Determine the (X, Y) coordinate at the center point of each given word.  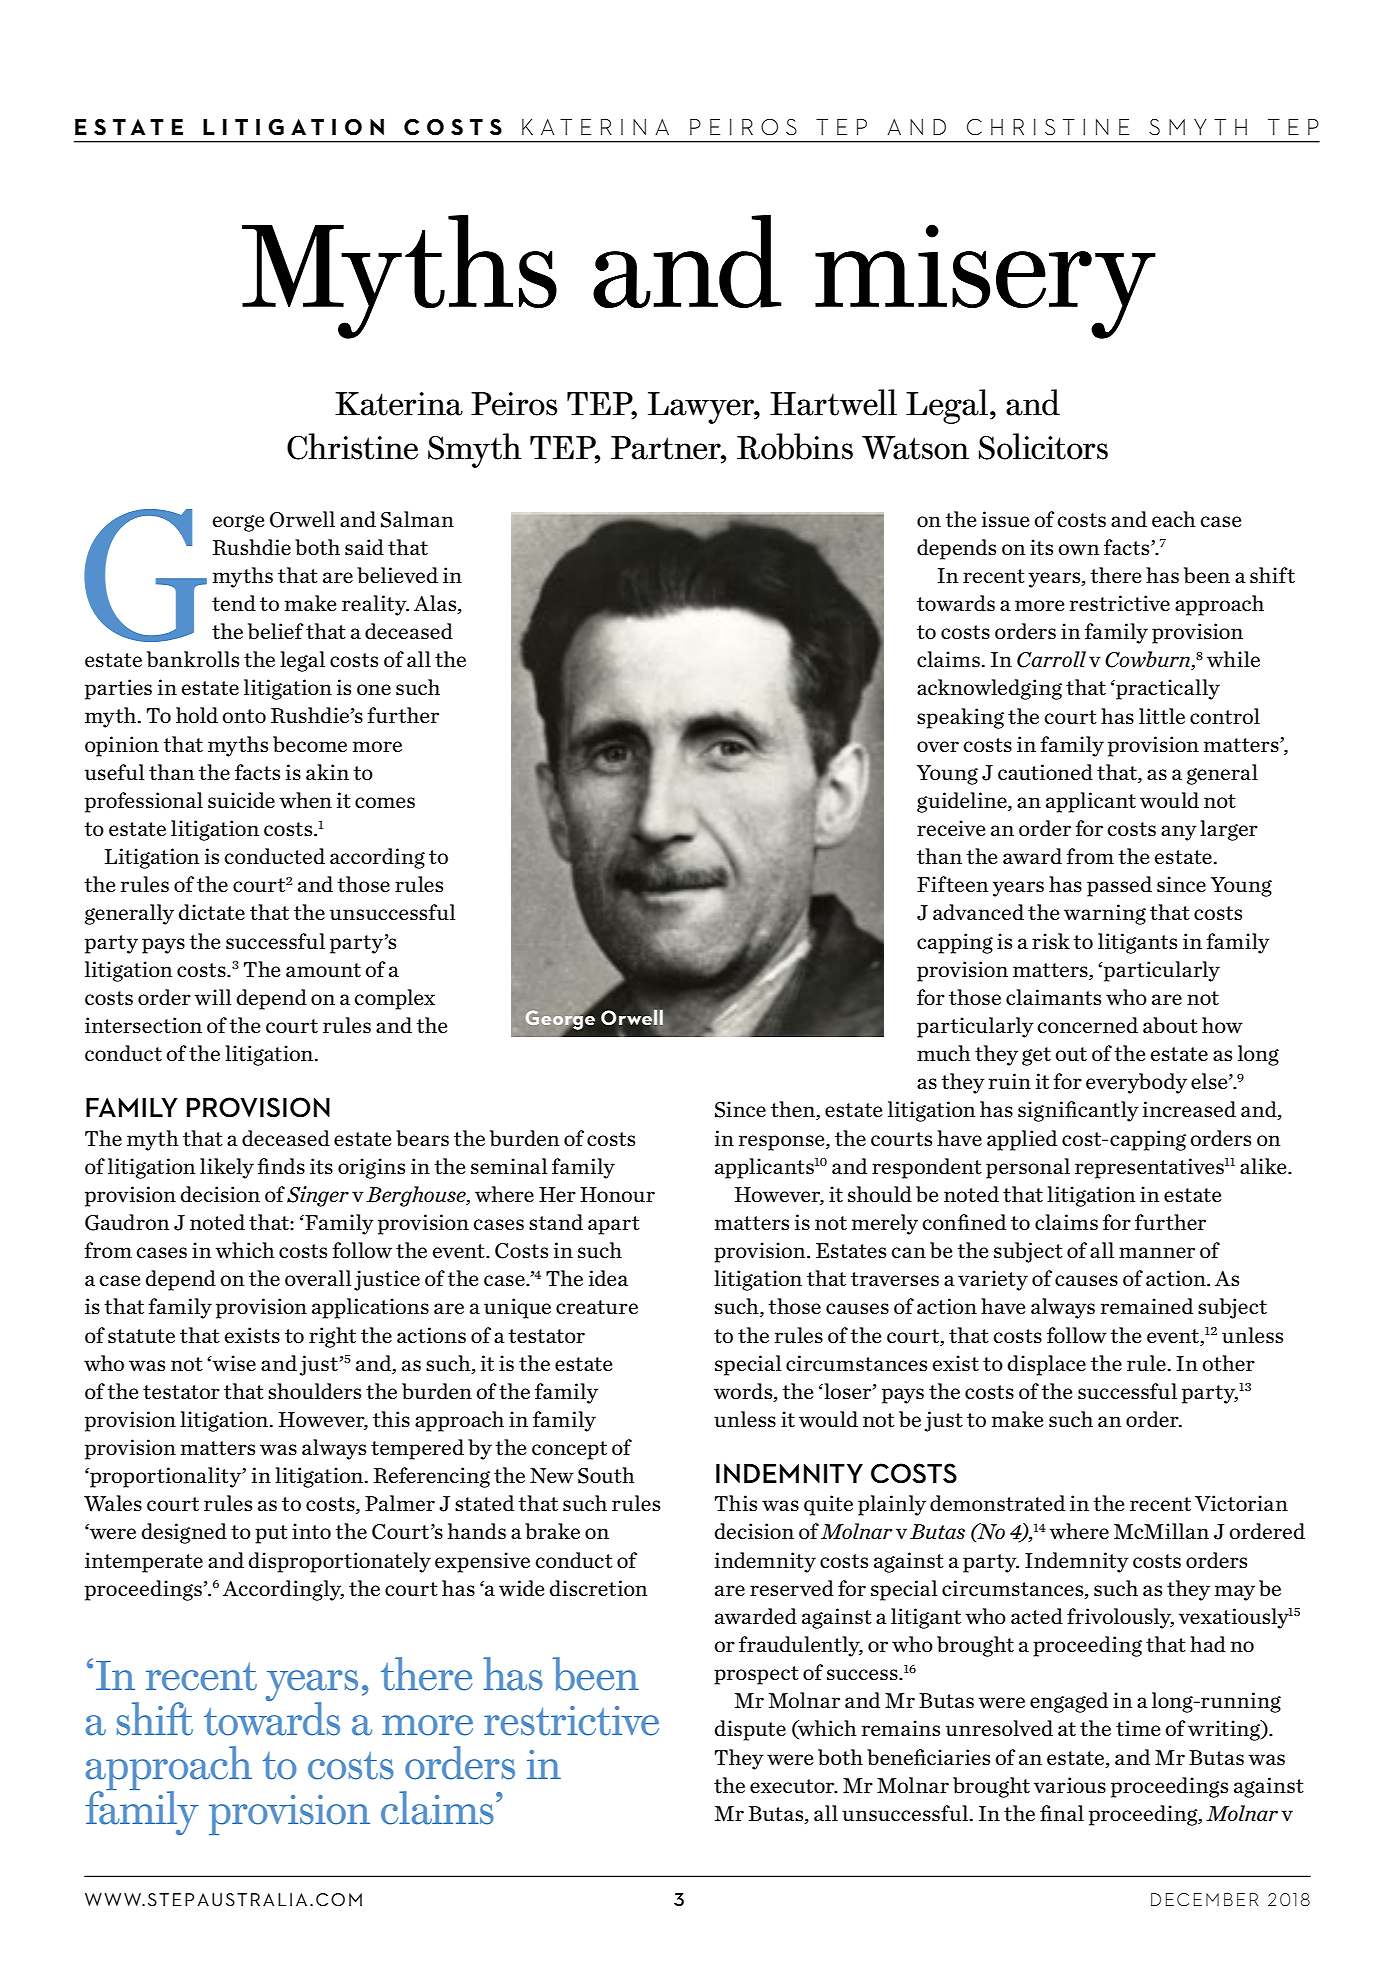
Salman (417, 519)
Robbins (795, 446)
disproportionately (340, 1562)
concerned (1088, 1025)
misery (985, 281)
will (213, 997)
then (794, 1110)
